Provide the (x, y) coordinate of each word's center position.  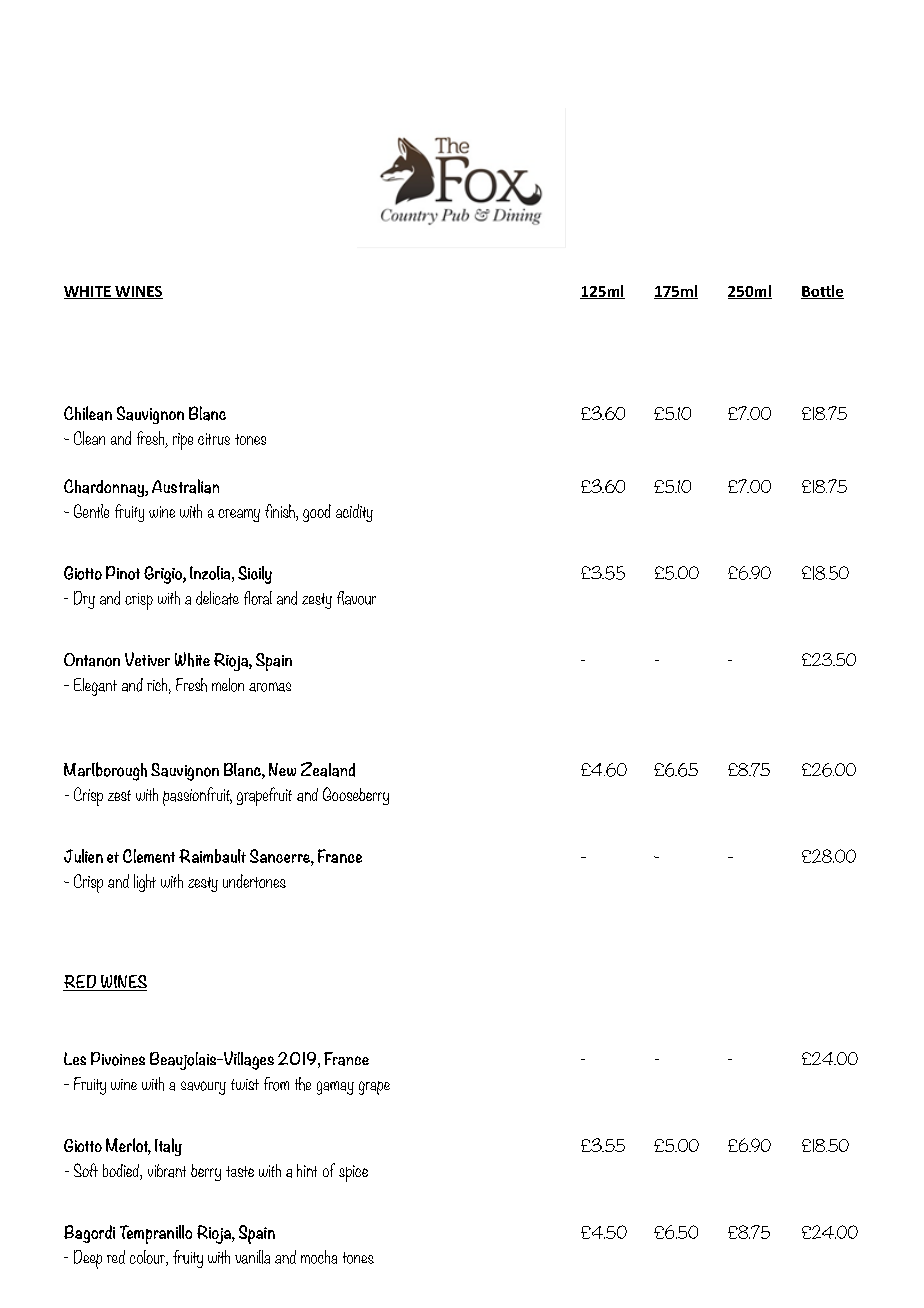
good (317, 513)
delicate (217, 598)
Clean (89, 438)
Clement (149, 856)
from (276, 1084)
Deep (88, 1259)
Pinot (123, 573)
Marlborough (105, 771)
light (145, 883)
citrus (214, 439)
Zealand (328, 769)
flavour (356, 598)
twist (245, 1084)
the (303, 1084)
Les (75, 1058)
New (282, 769)
